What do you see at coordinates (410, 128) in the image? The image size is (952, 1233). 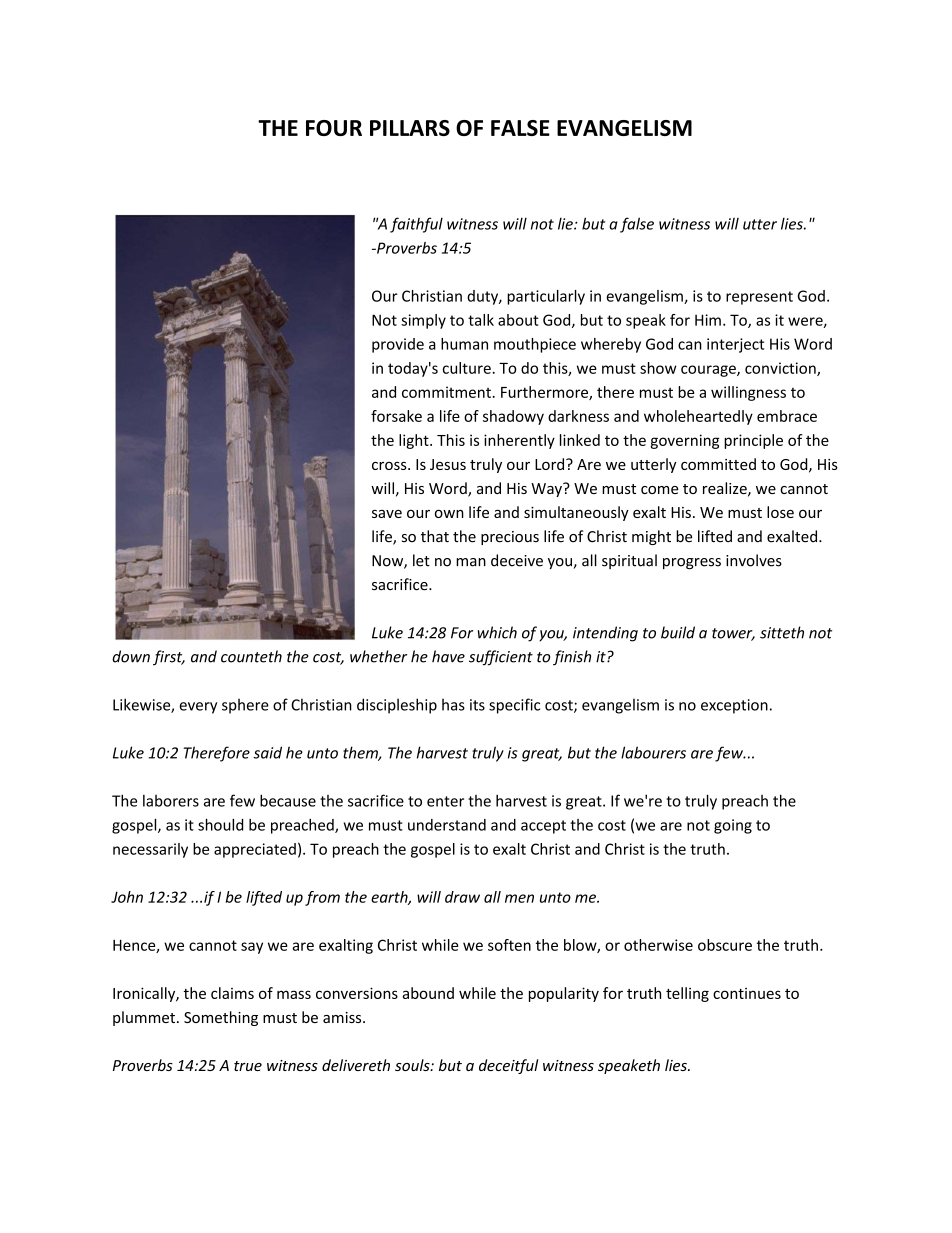 I see `PILLARS` at bounding box center [410, 128].
